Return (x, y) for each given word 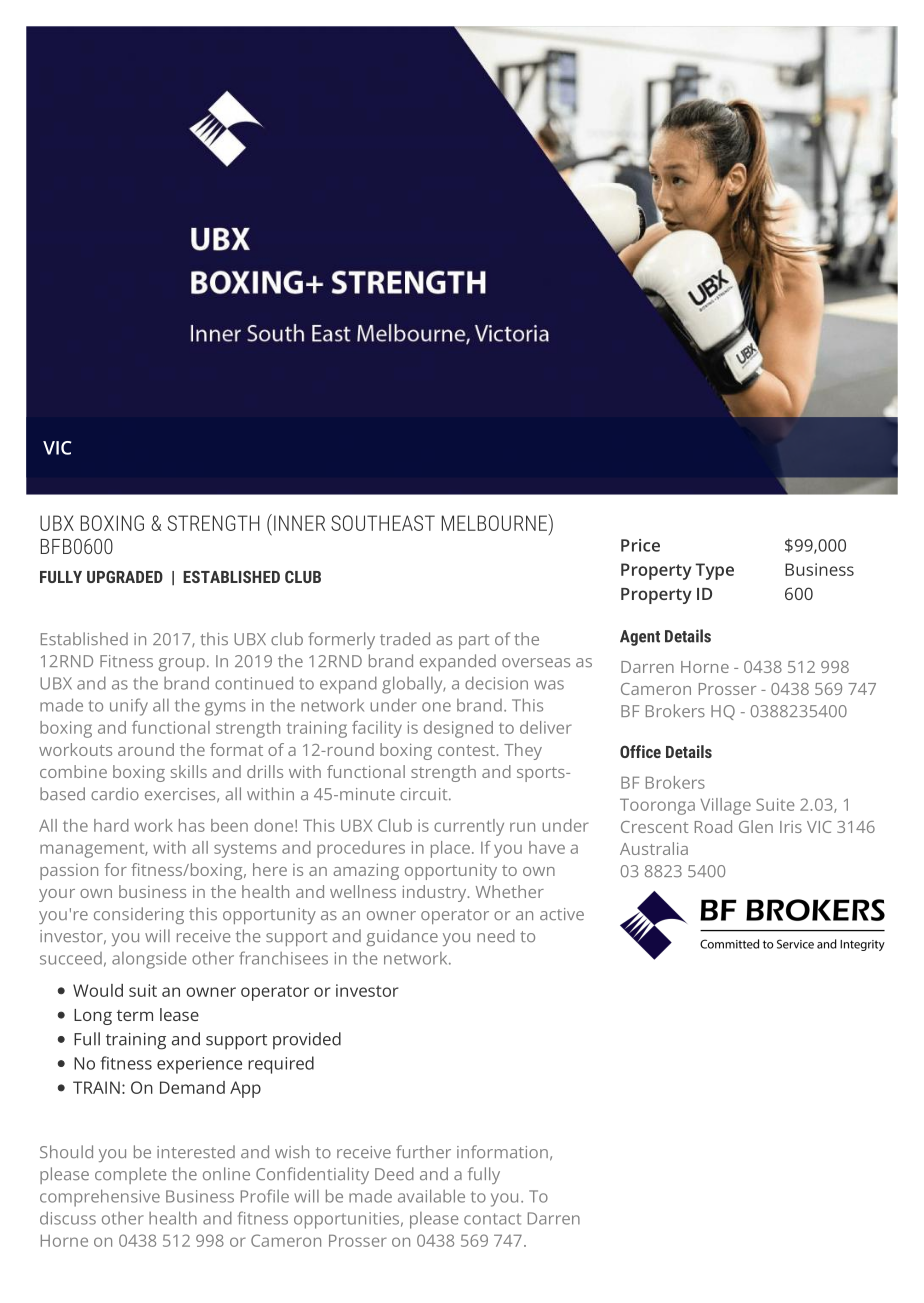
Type (714, 571)
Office (640, 751)
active (562, 914)
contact (492, 1219)
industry (436, 893)
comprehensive (100, 1198)
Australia (654, 848)
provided (307, 1041)
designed (458, 729)
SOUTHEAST (383, 523)
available (431, 1196)
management (93, 850)
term (135, 1015)
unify (129, 707)
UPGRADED (125, 576)
